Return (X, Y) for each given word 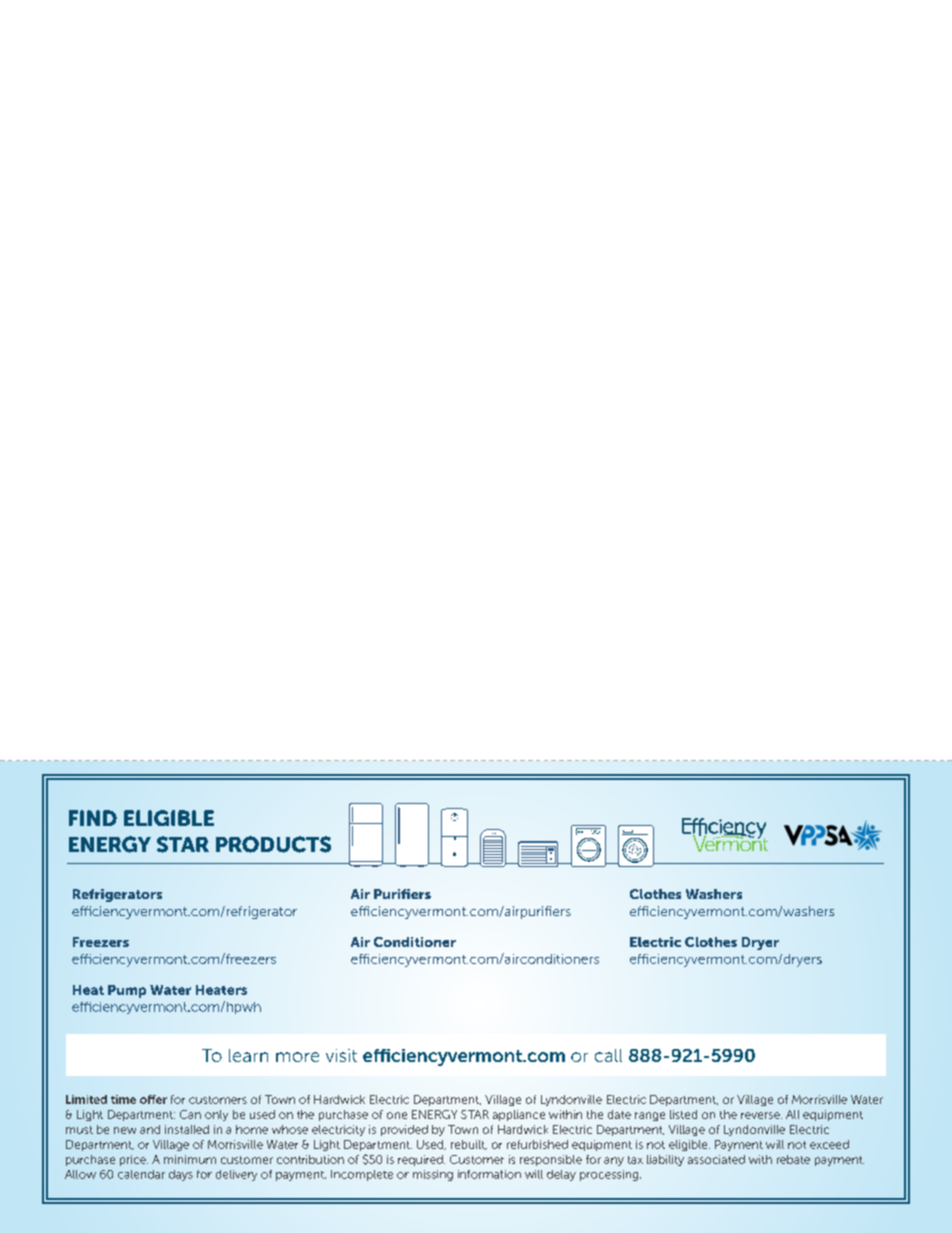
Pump (127, 991)
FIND (93, 818)
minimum (190, 1159)
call (608, 1055)
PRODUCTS (273, 844)
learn (248, 1055)
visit (341, 1055)
